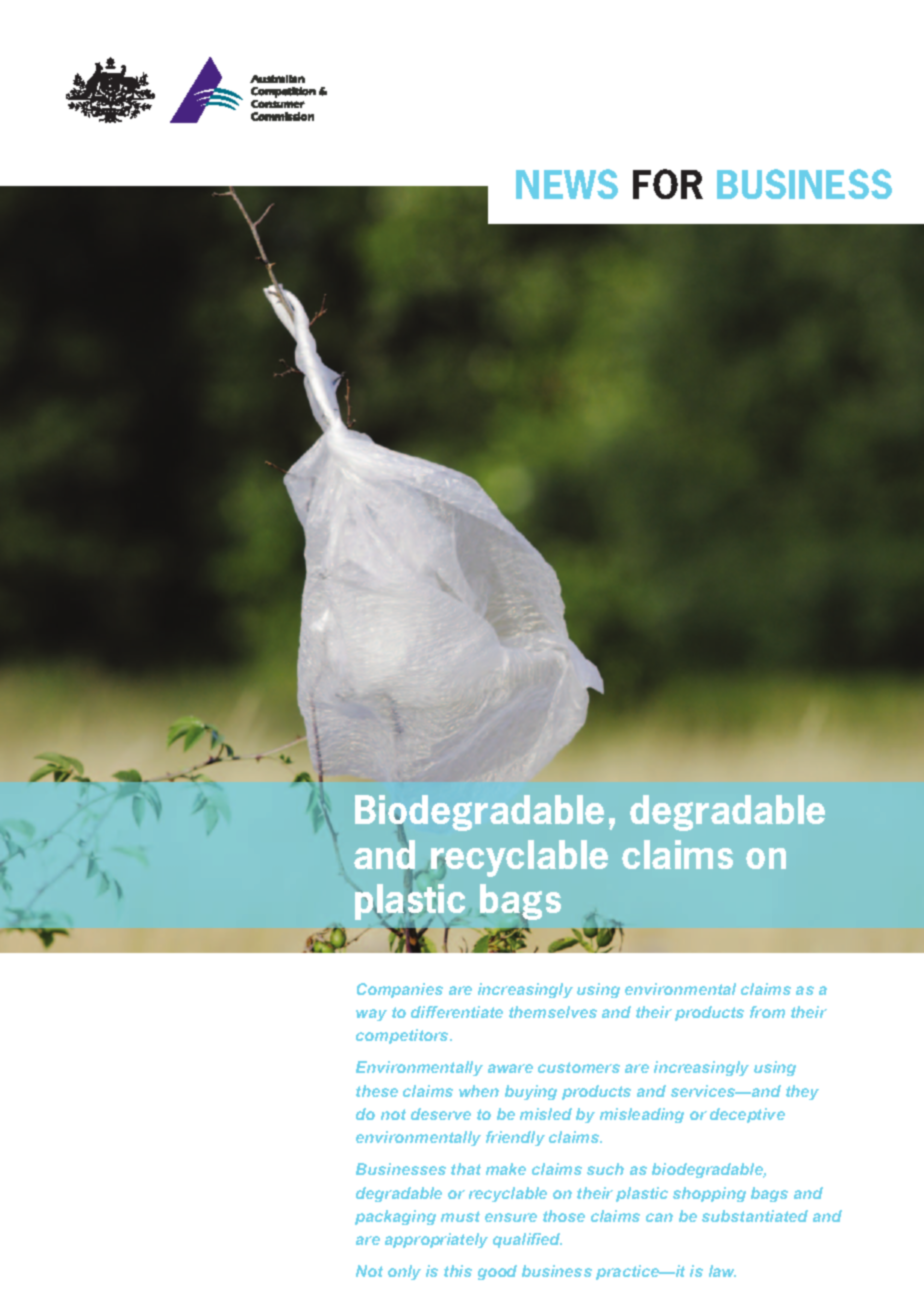  I want to click on appropriately, so click(436, 1240).
